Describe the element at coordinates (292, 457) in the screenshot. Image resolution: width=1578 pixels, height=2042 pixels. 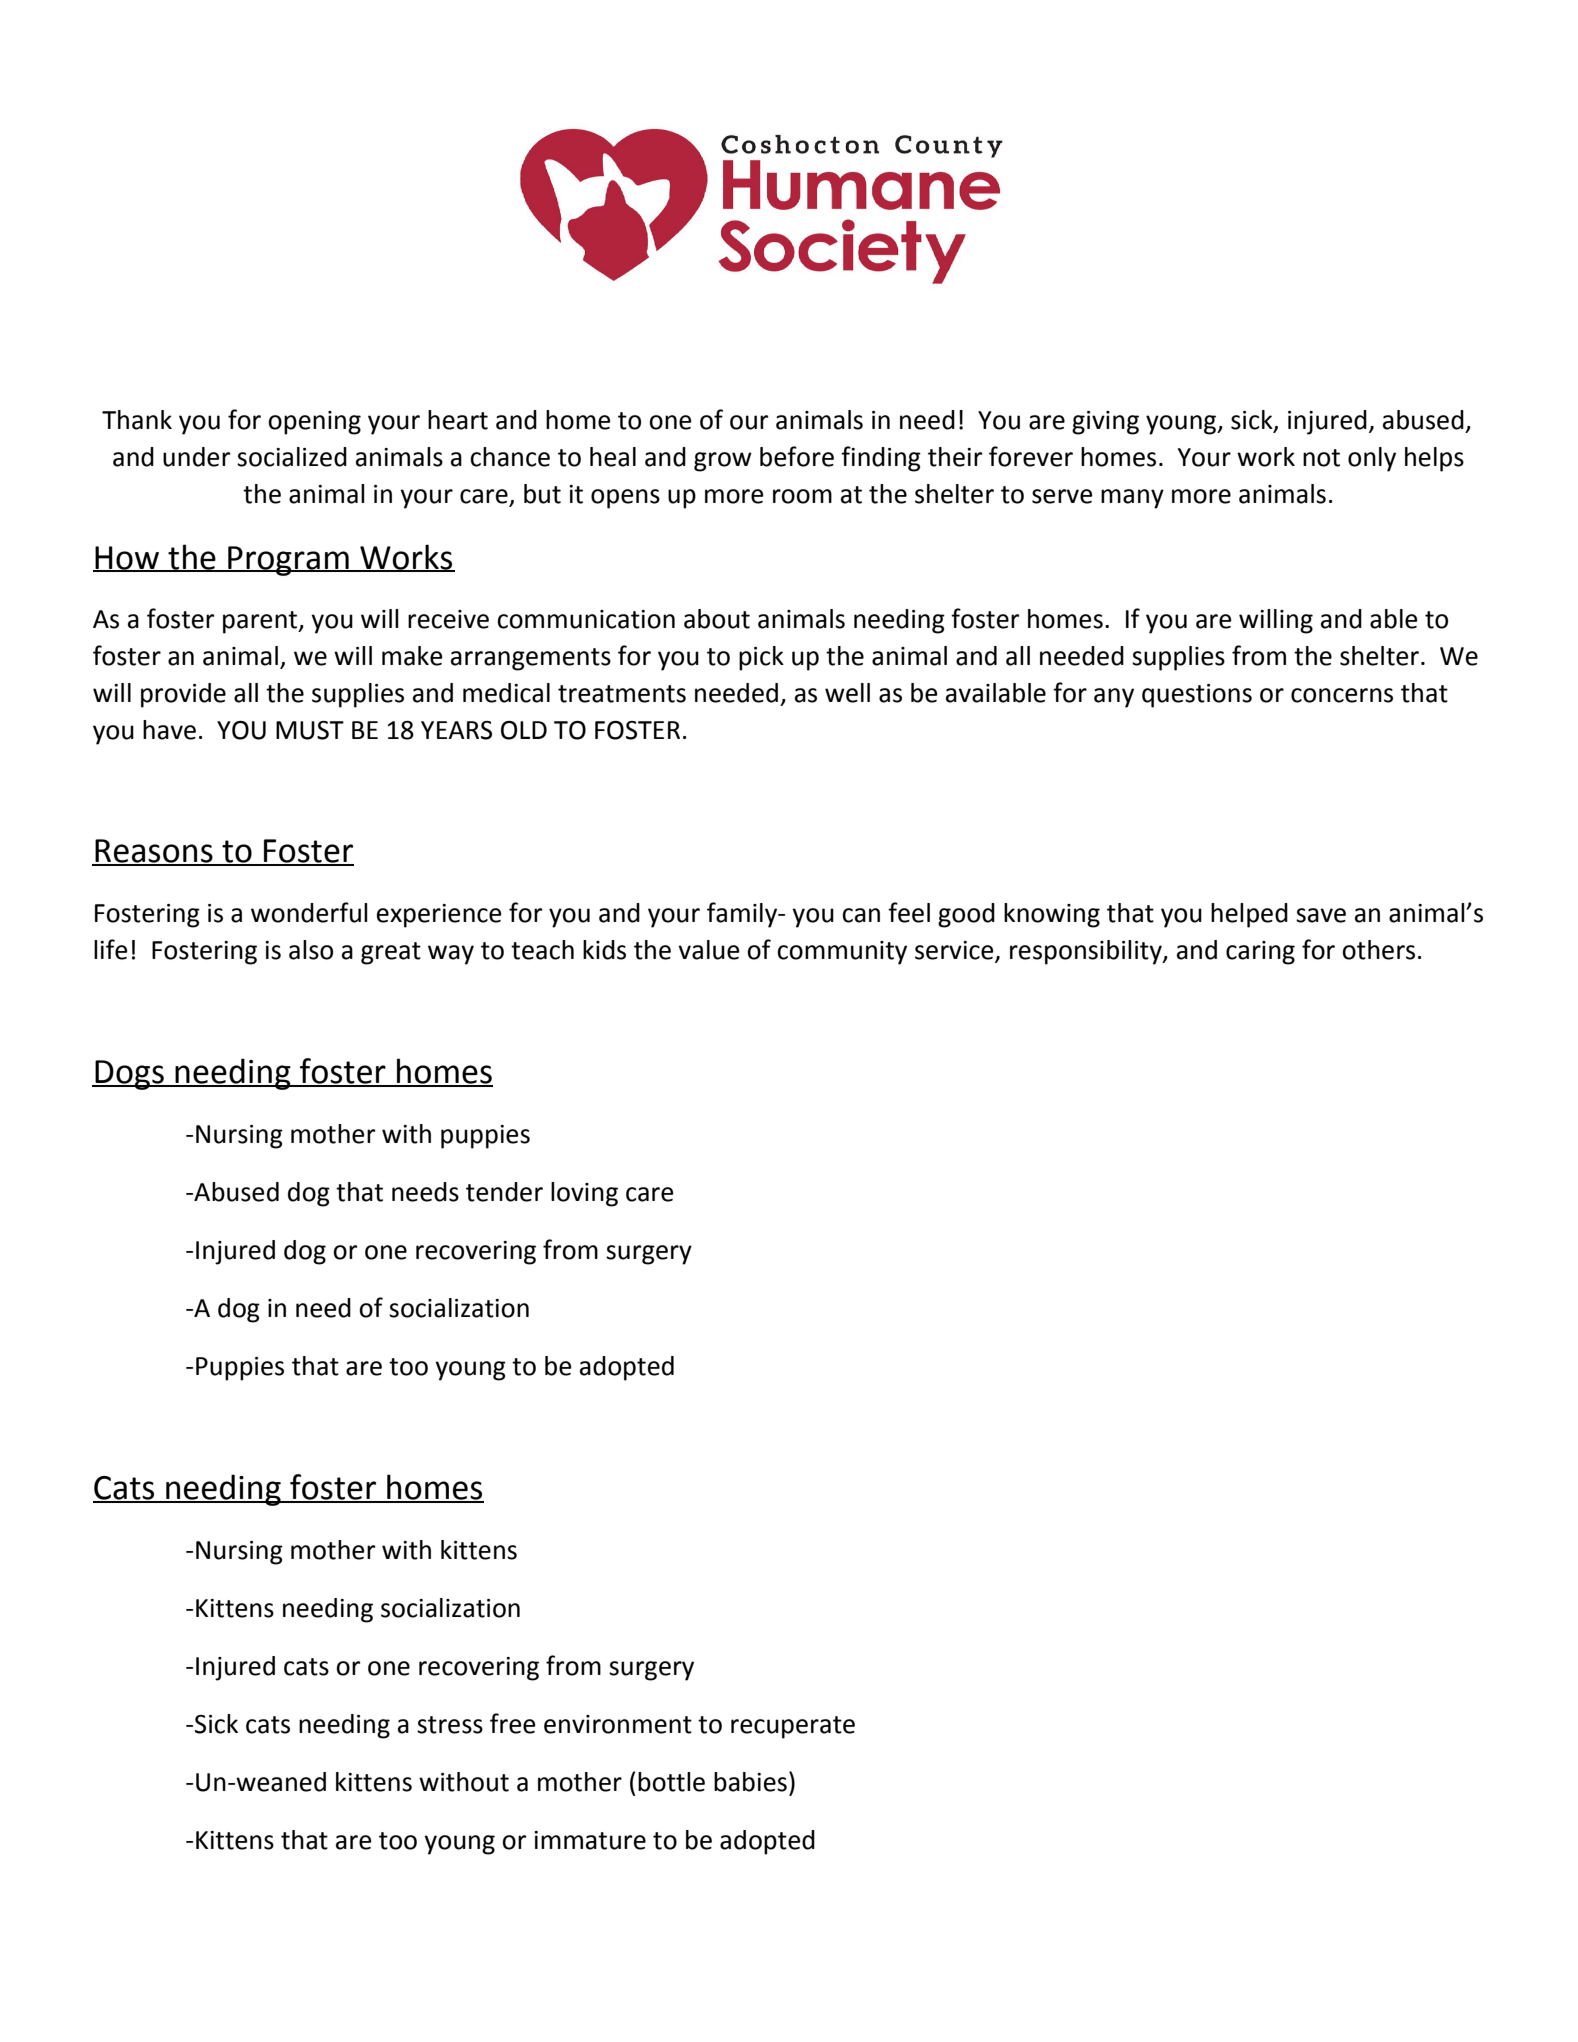
I see `socialized` at that location.
